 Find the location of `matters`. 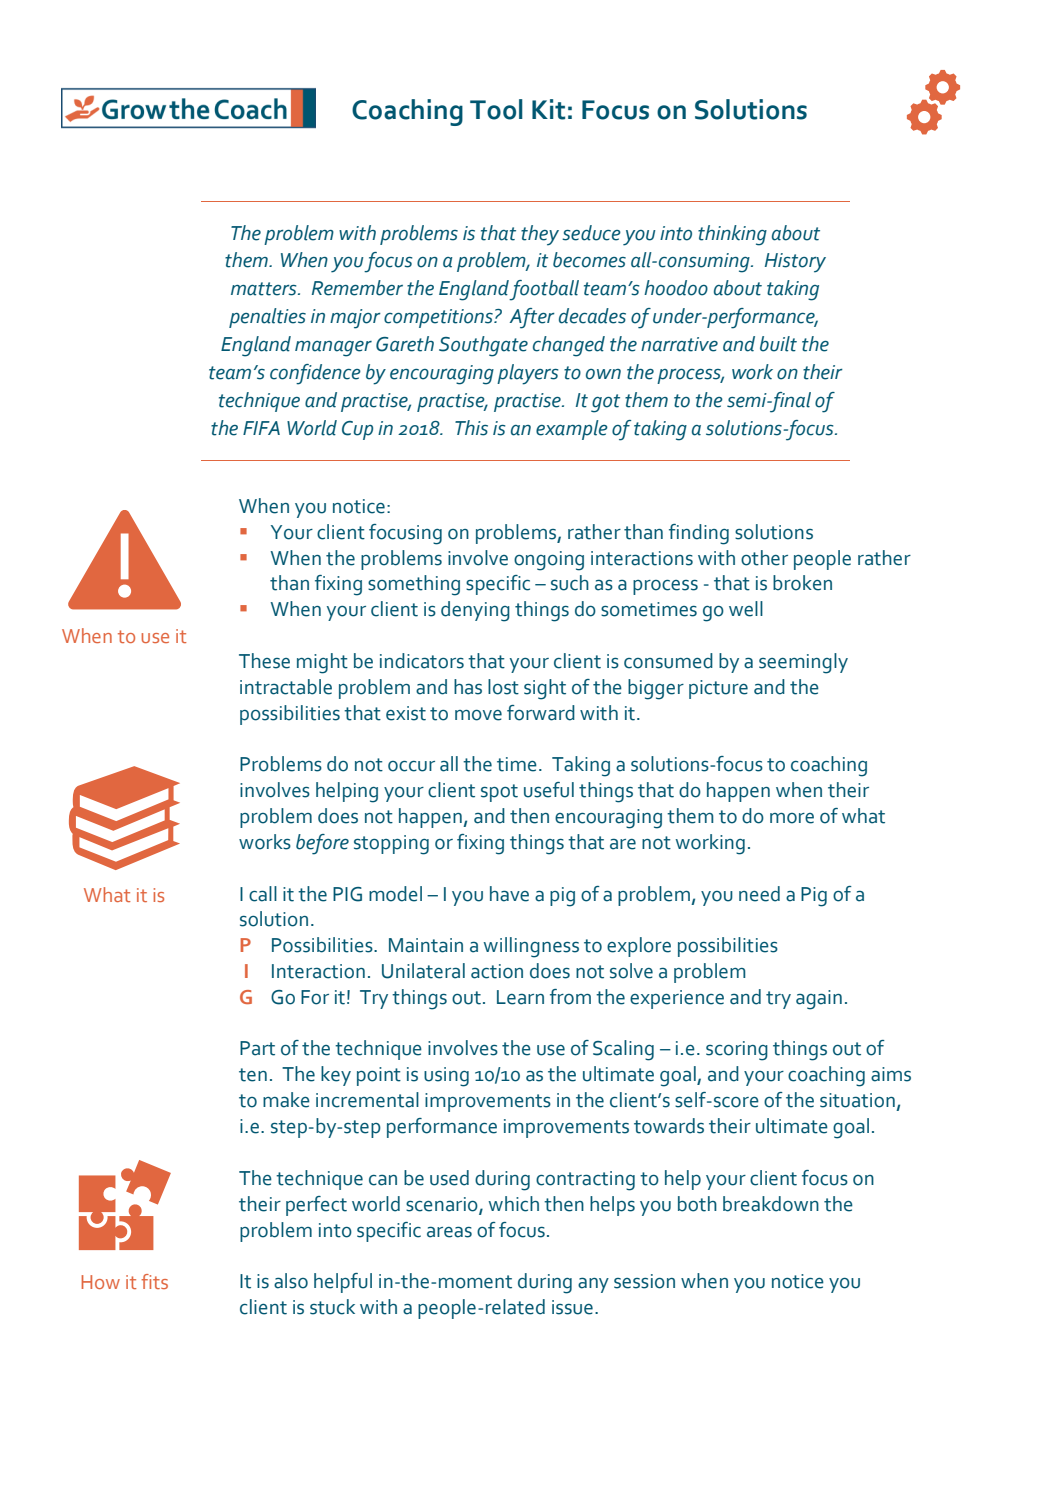

matters is located at coordinates (265, 289).
